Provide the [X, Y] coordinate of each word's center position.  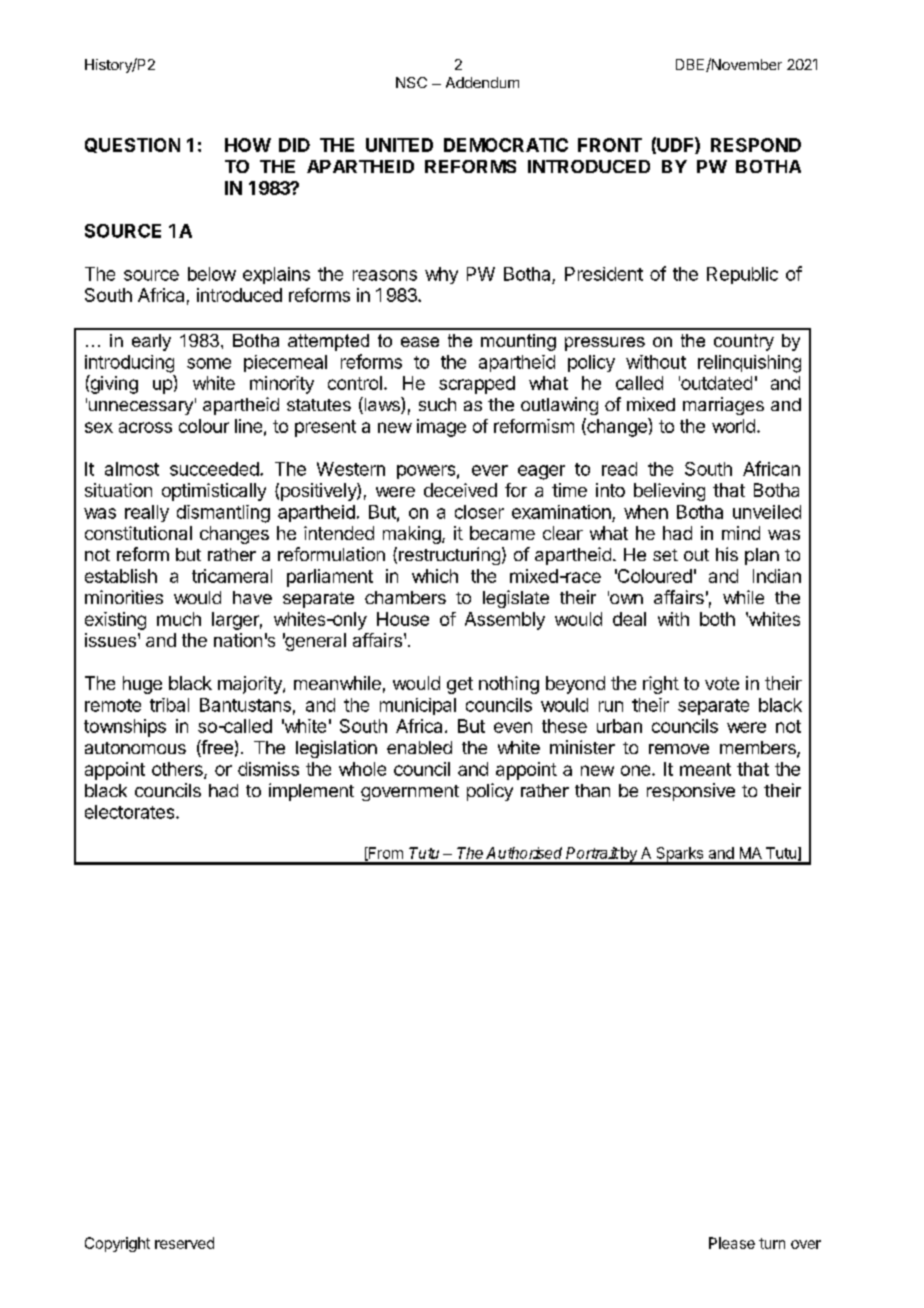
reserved [184, 1243]
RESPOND [756, 145]
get [460, 685]
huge [142, 685]
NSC [411, 82]
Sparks [680, 855]
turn [772, 1243]
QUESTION [132, 145]
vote [722, 683]
